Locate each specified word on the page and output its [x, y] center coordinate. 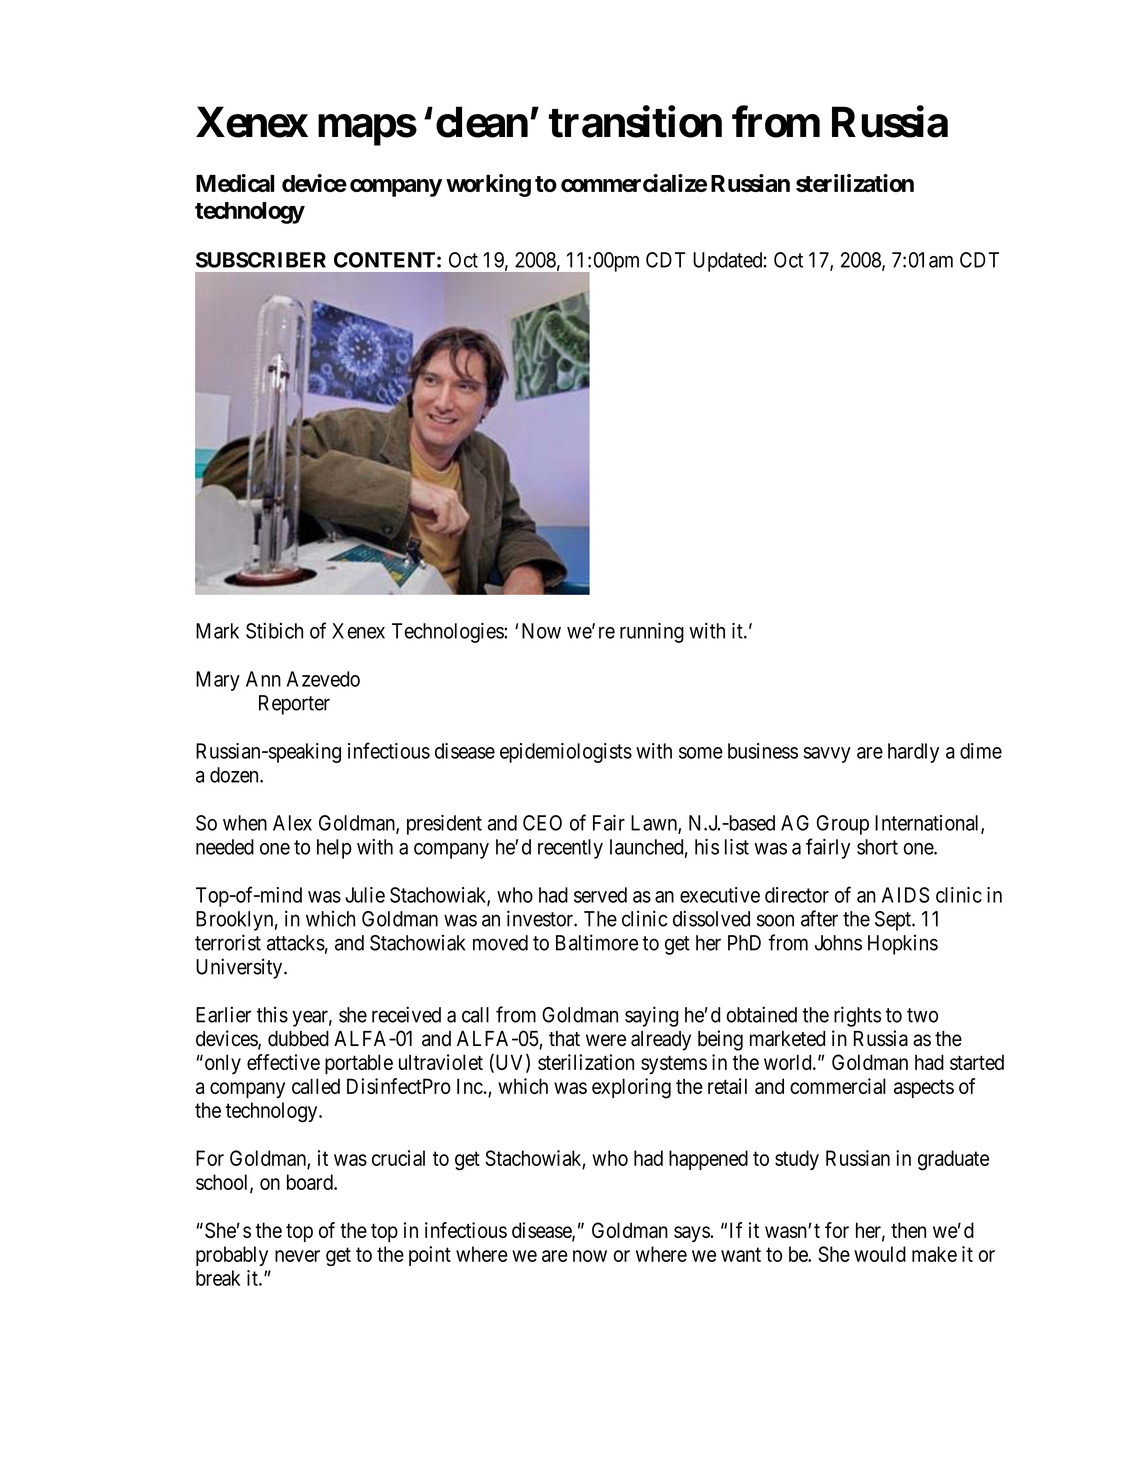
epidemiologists [566, 753]
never [297, 1256]
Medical [235, 183]
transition [635, 122]
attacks [296, 943]
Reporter [294, 705]
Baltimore [597, 942]
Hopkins [903, 944]
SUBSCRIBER [261, 260]
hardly [913, 753]
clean [482, 122]
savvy [827, 755]
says [692, 1234]
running [652, 633]
